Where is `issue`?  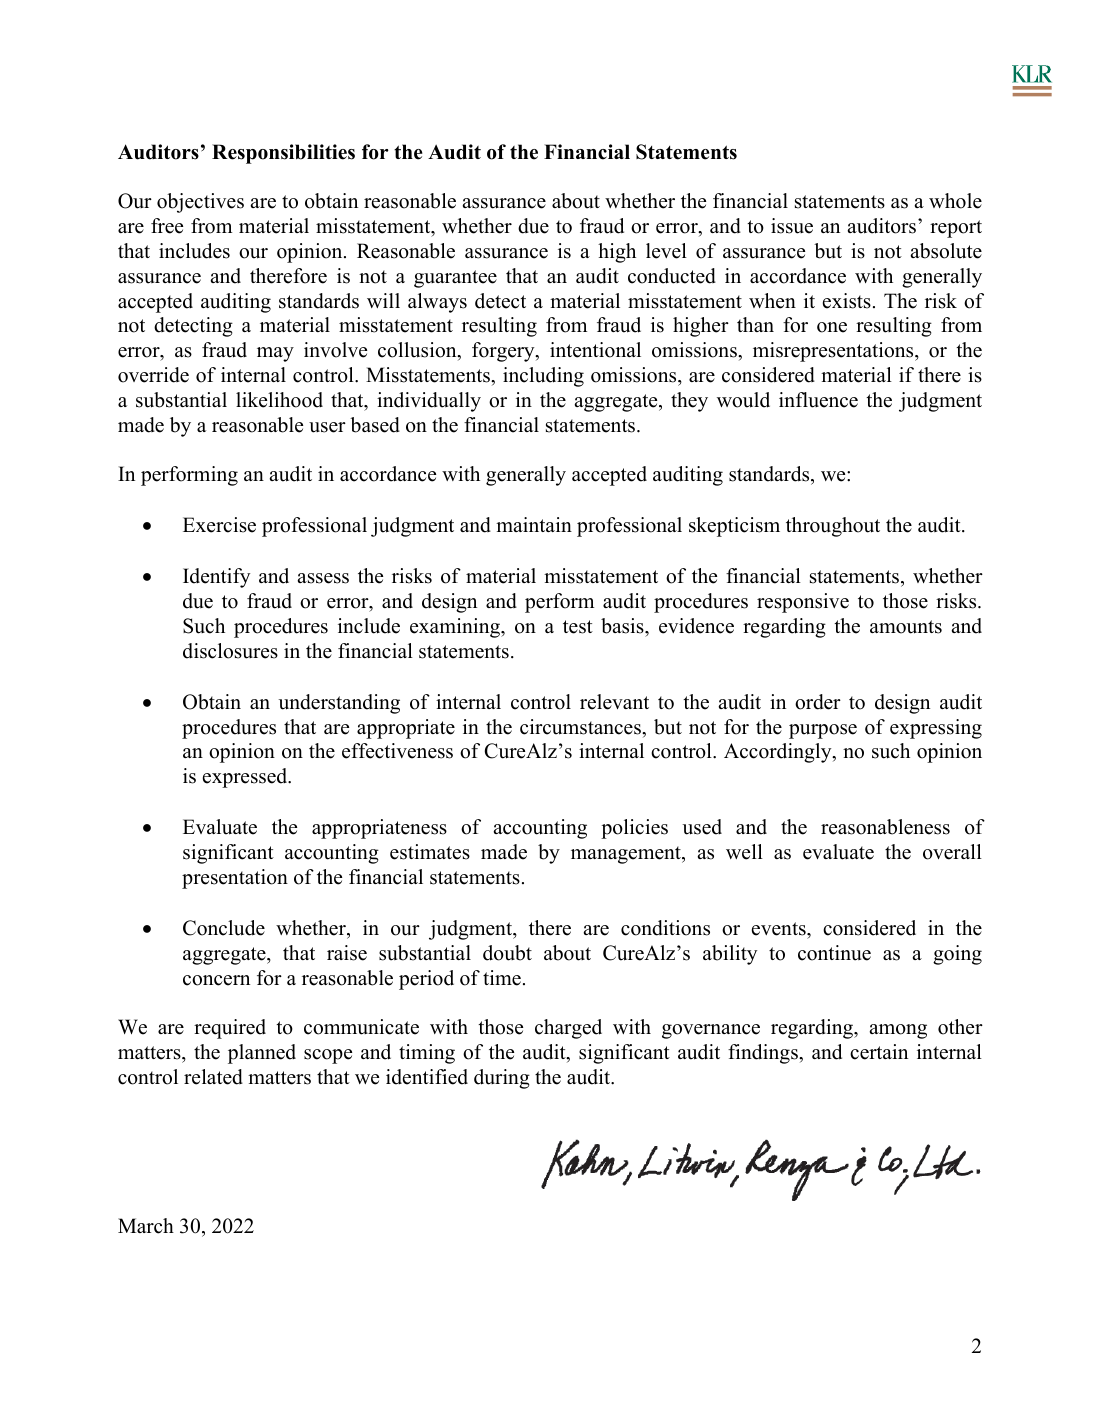 issue is located at coordinates (792, 226).
